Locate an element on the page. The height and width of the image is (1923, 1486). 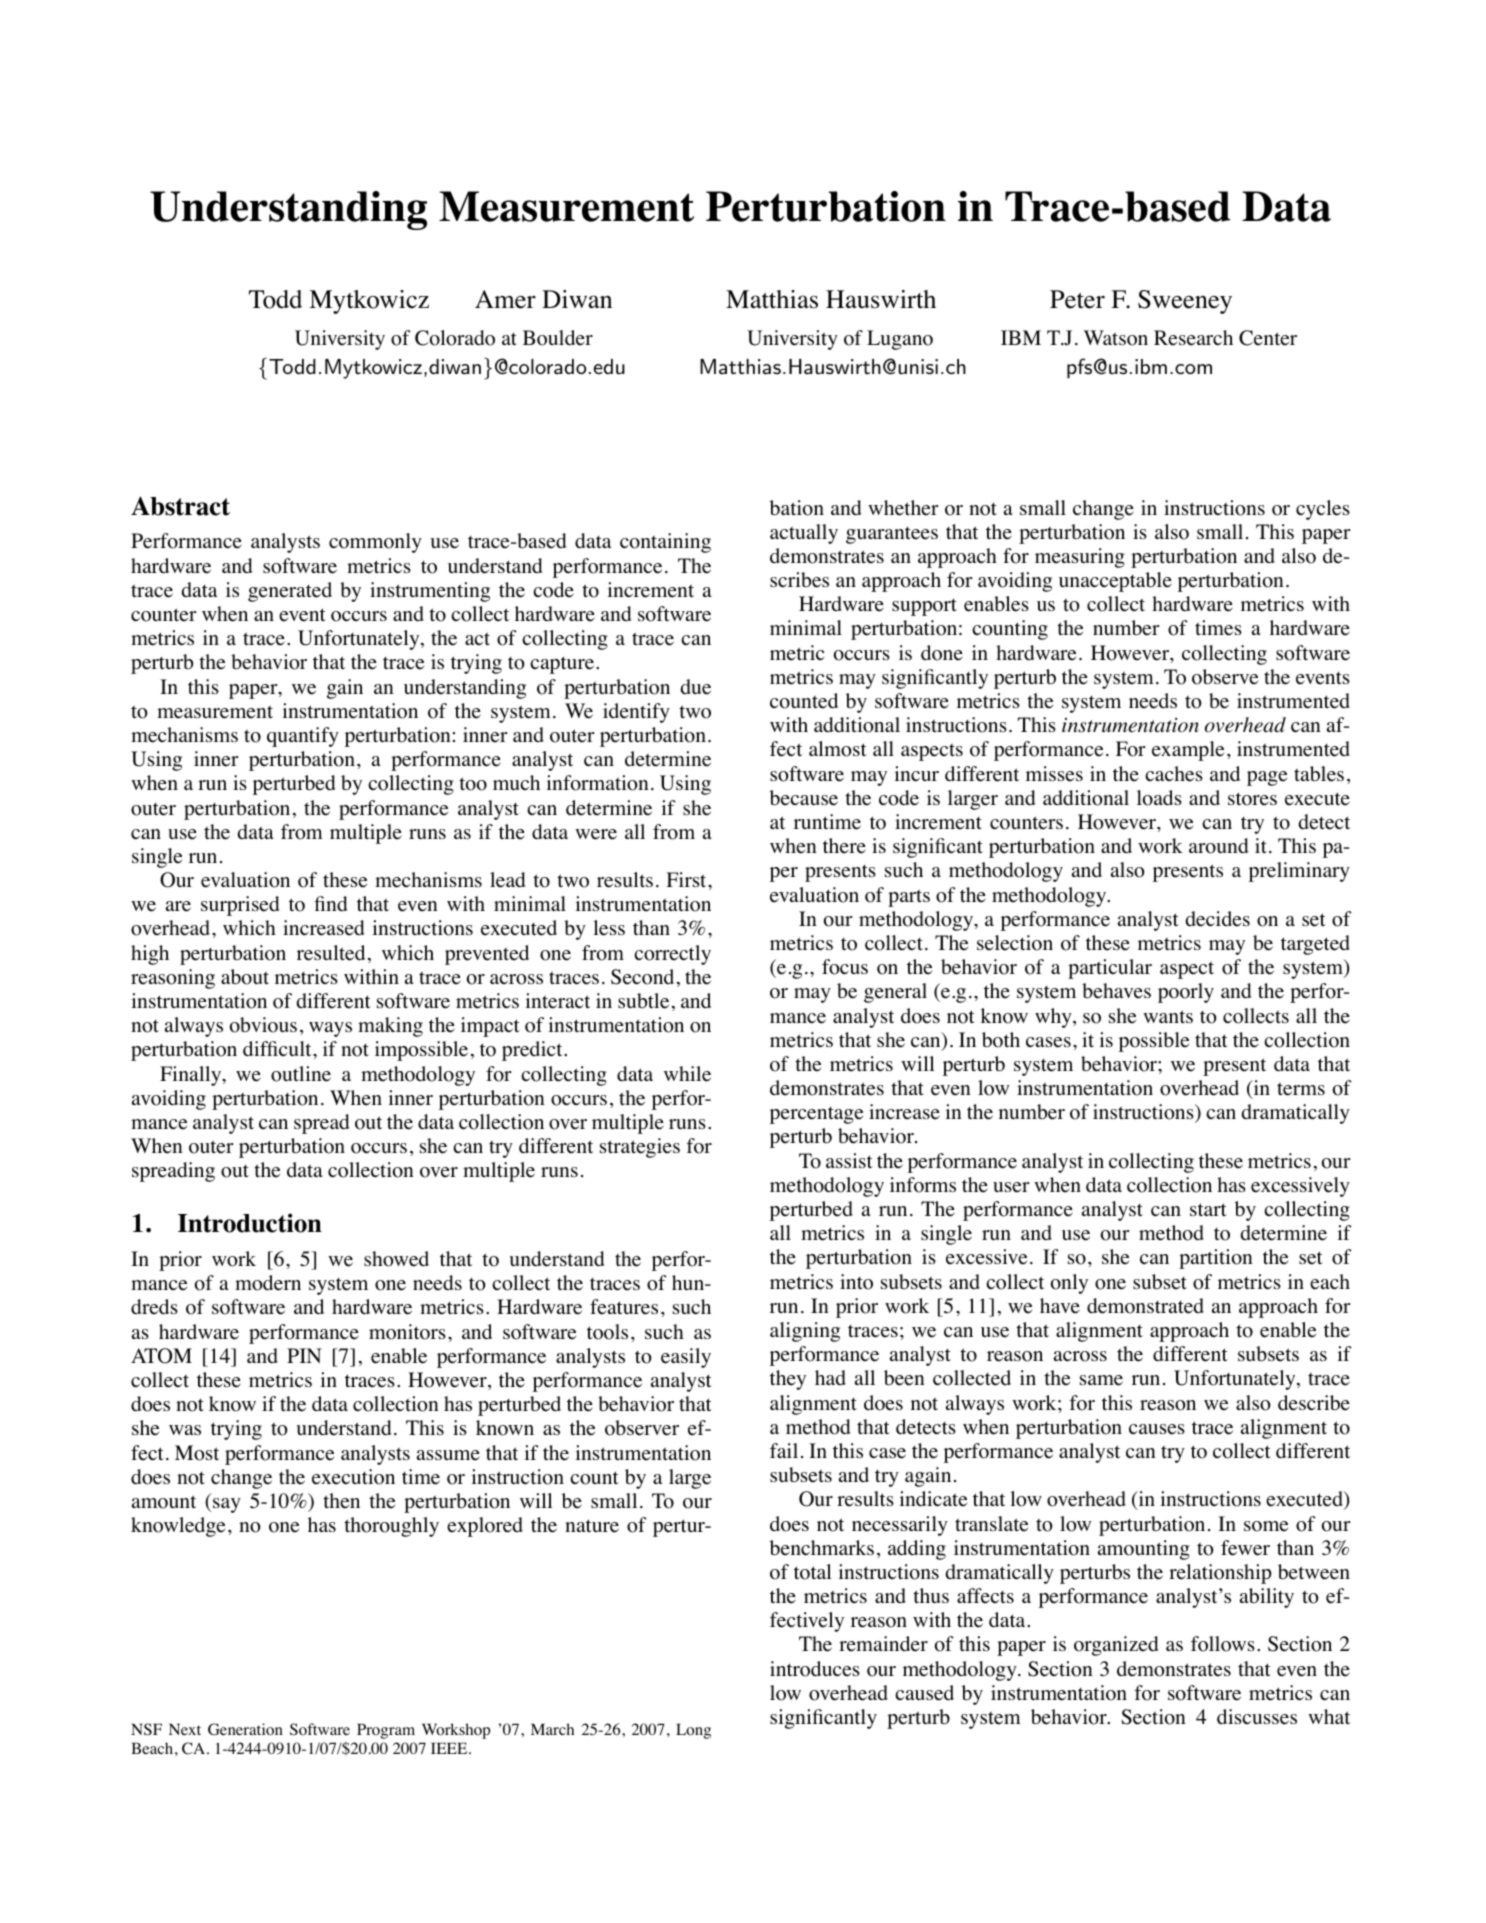
Amer is located at coordinates (505, 299).
